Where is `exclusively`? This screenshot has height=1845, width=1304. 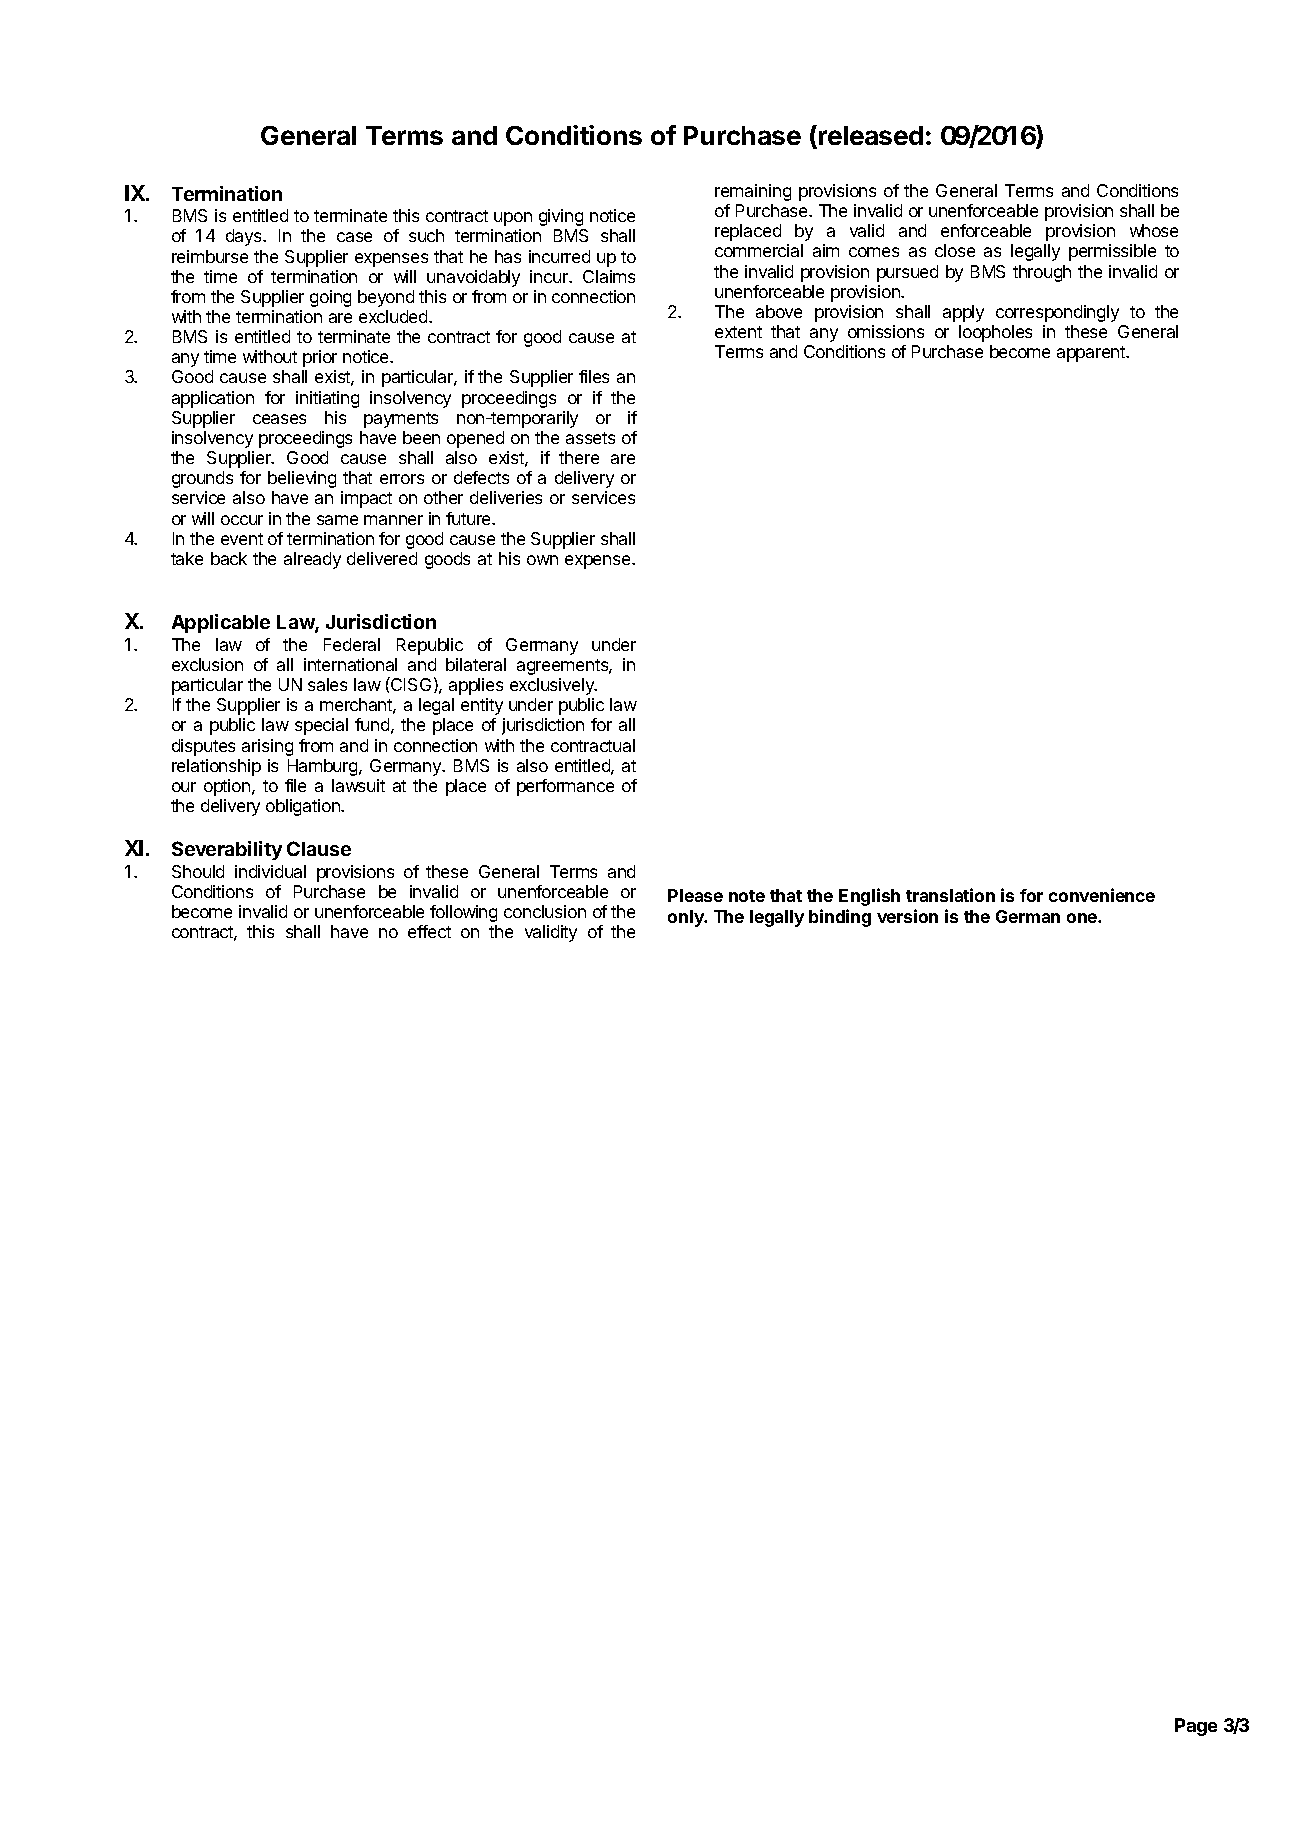
exclusively is located at coordinates (553, 686).
